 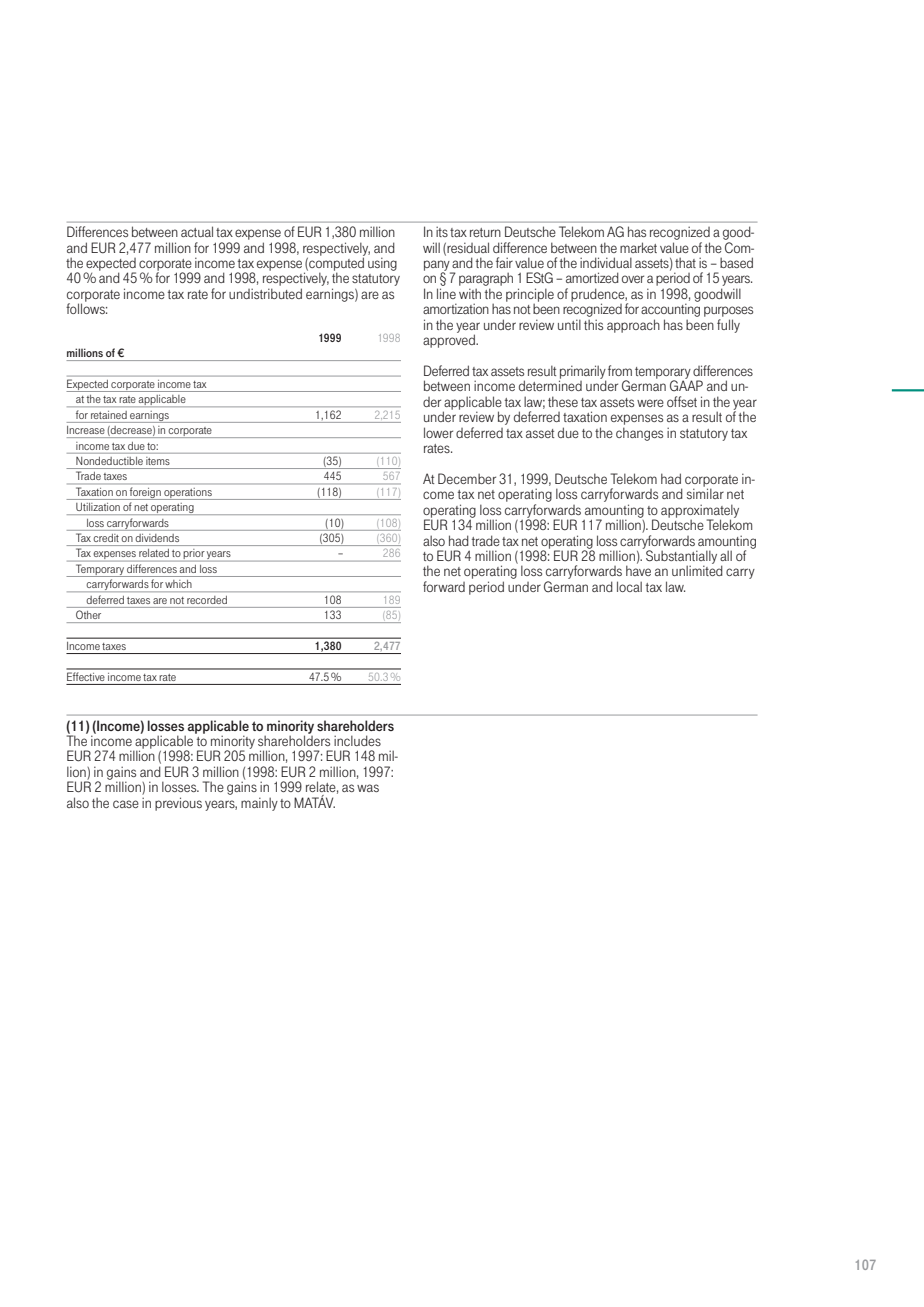 What do you see at coordinates (197, 231) in the document?
I see `actual` at bounding box center [197, 231].
